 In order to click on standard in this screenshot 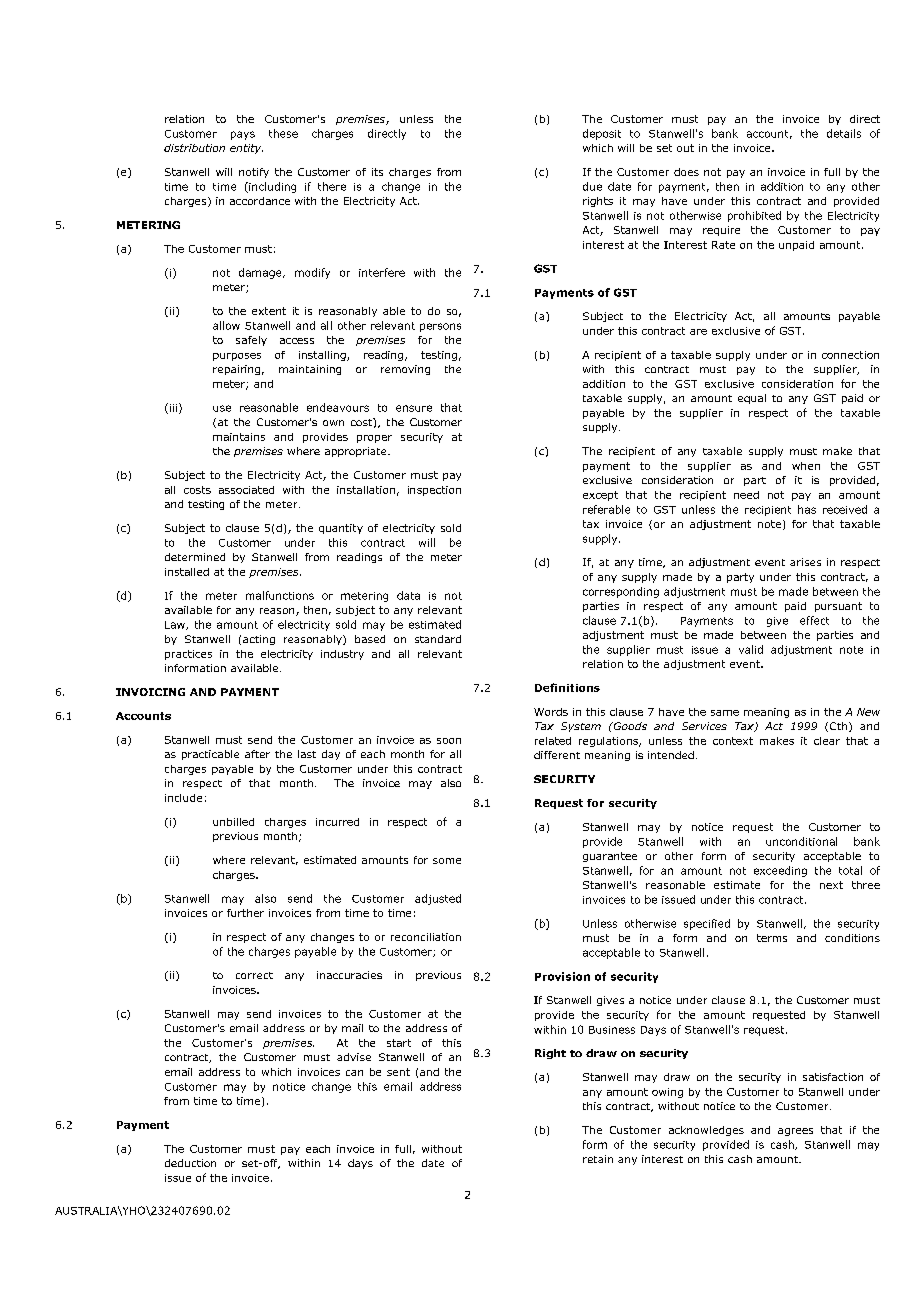, I will do `click(438, 639)`.
